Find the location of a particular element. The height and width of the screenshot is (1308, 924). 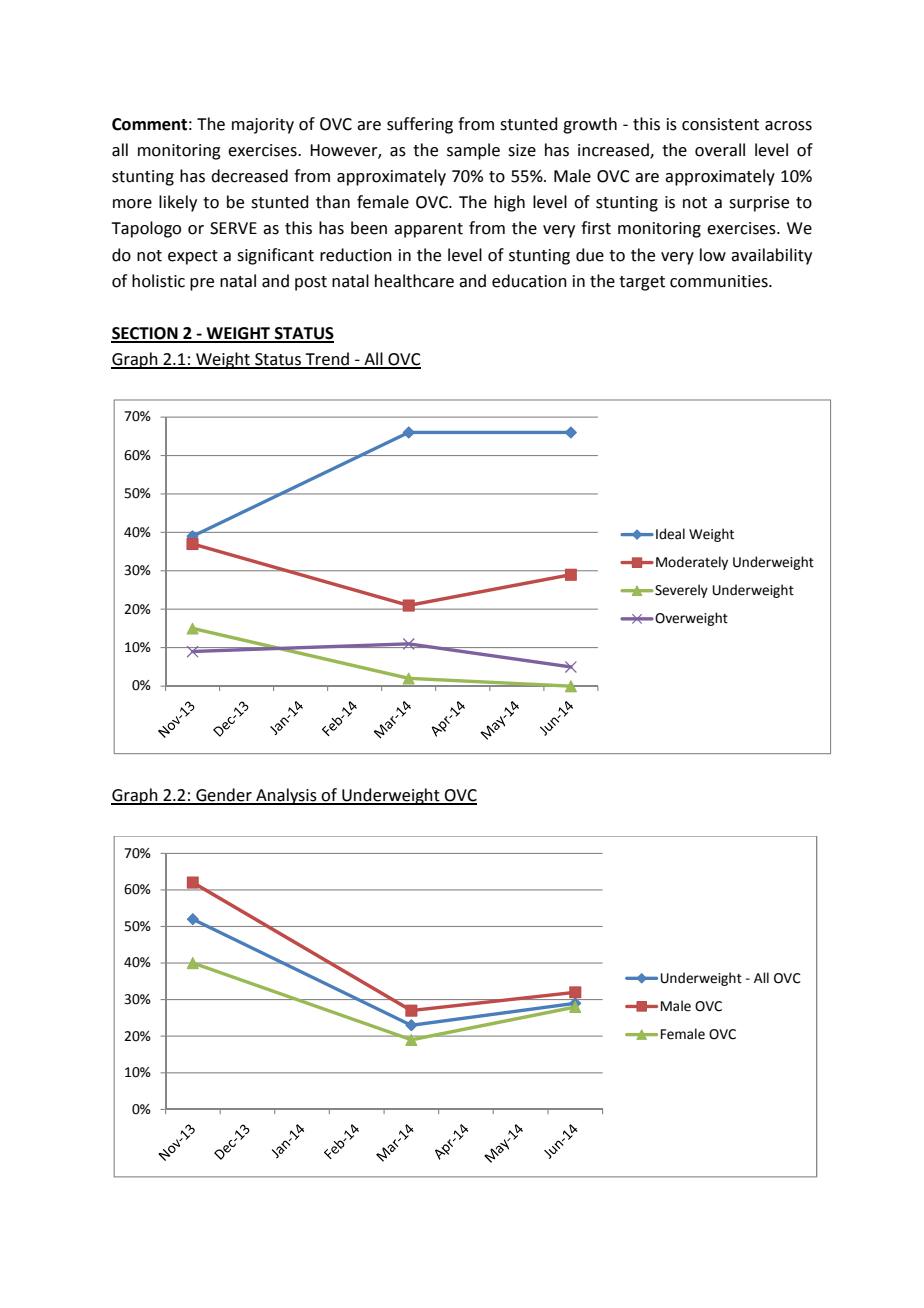

Gender is located at coordinates (224, 796).
